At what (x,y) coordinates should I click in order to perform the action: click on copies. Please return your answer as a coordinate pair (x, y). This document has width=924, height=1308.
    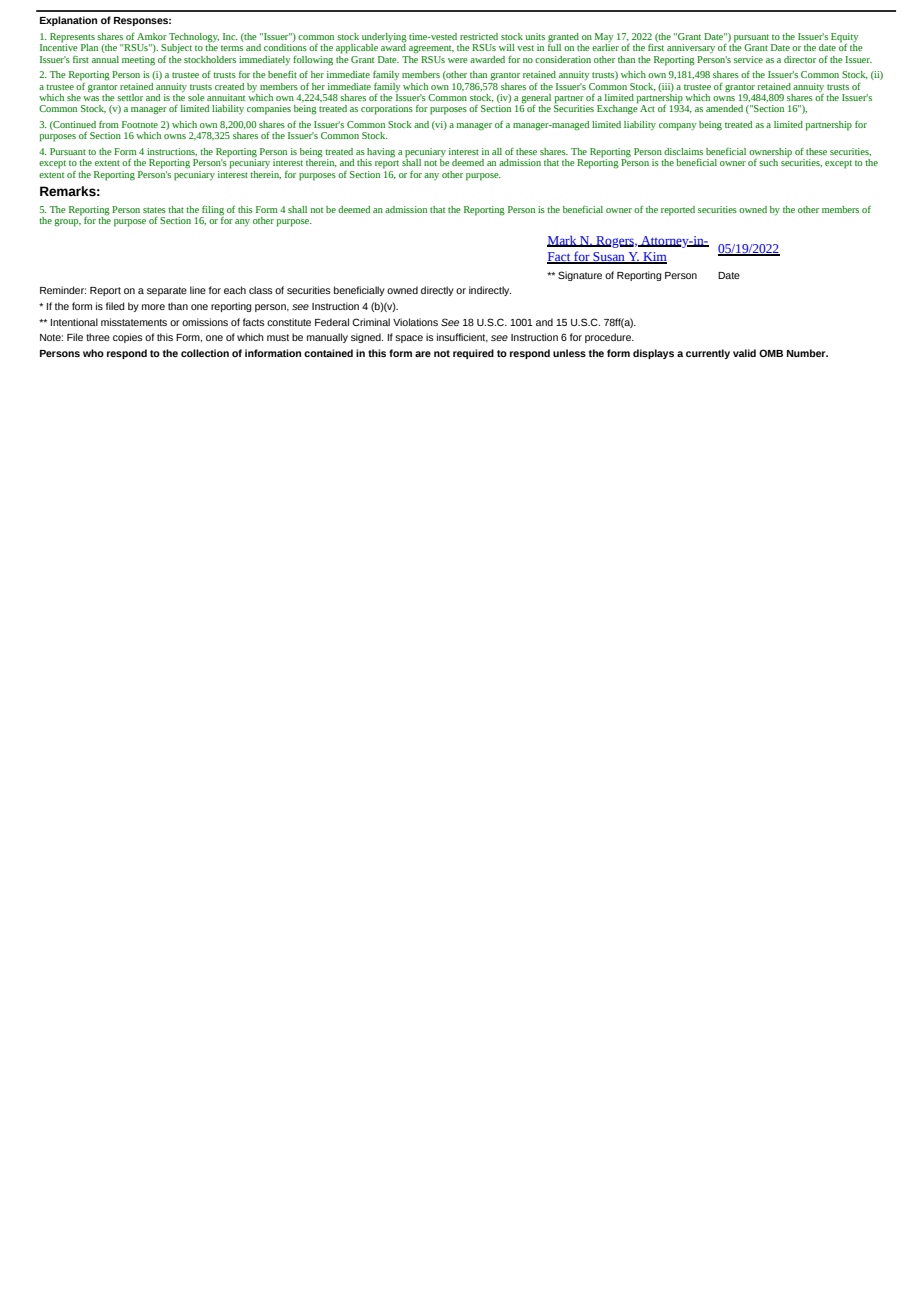
    Looking at the image, I should click on (128, 338).
